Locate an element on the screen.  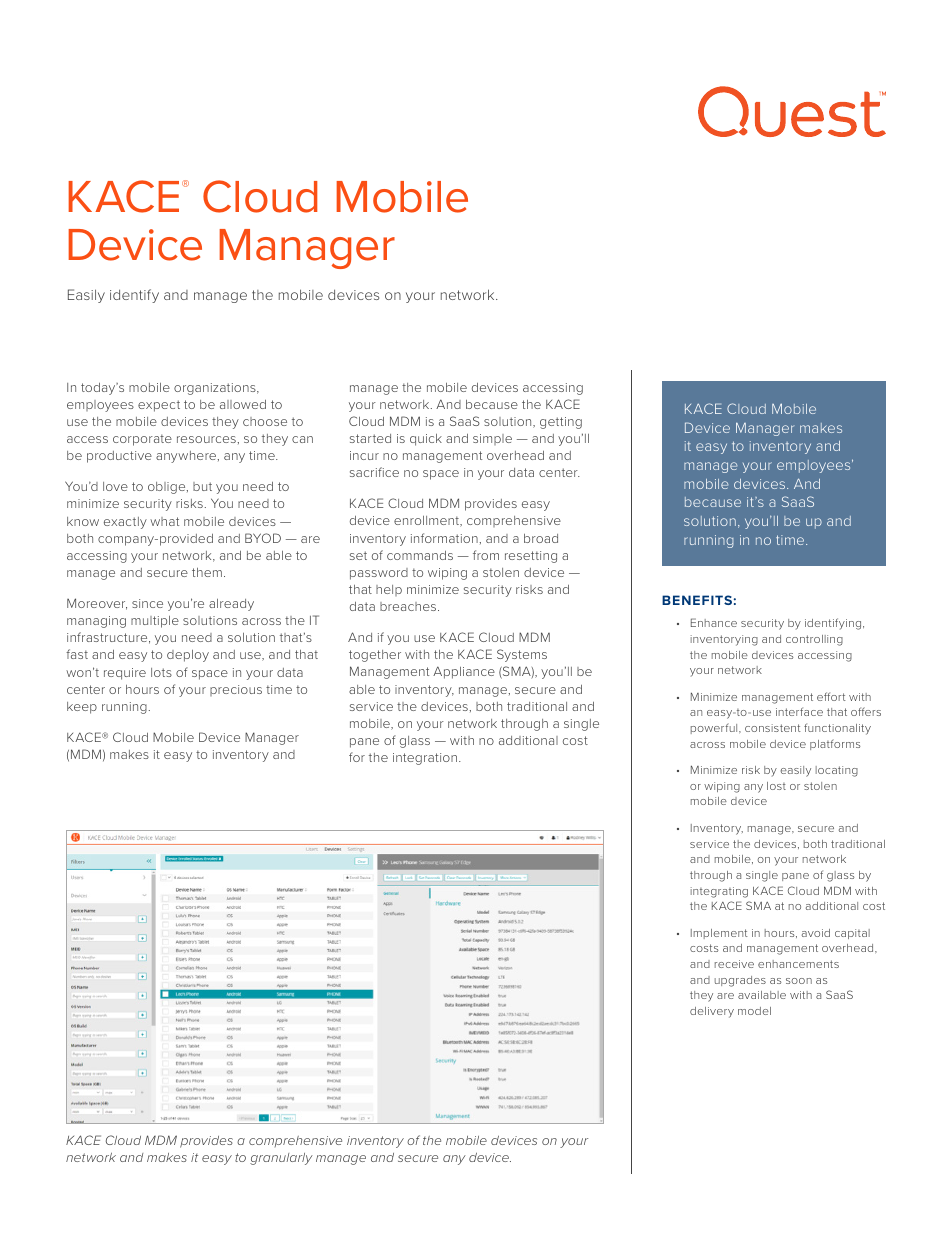
interface is located at coordinates (799, 711).
